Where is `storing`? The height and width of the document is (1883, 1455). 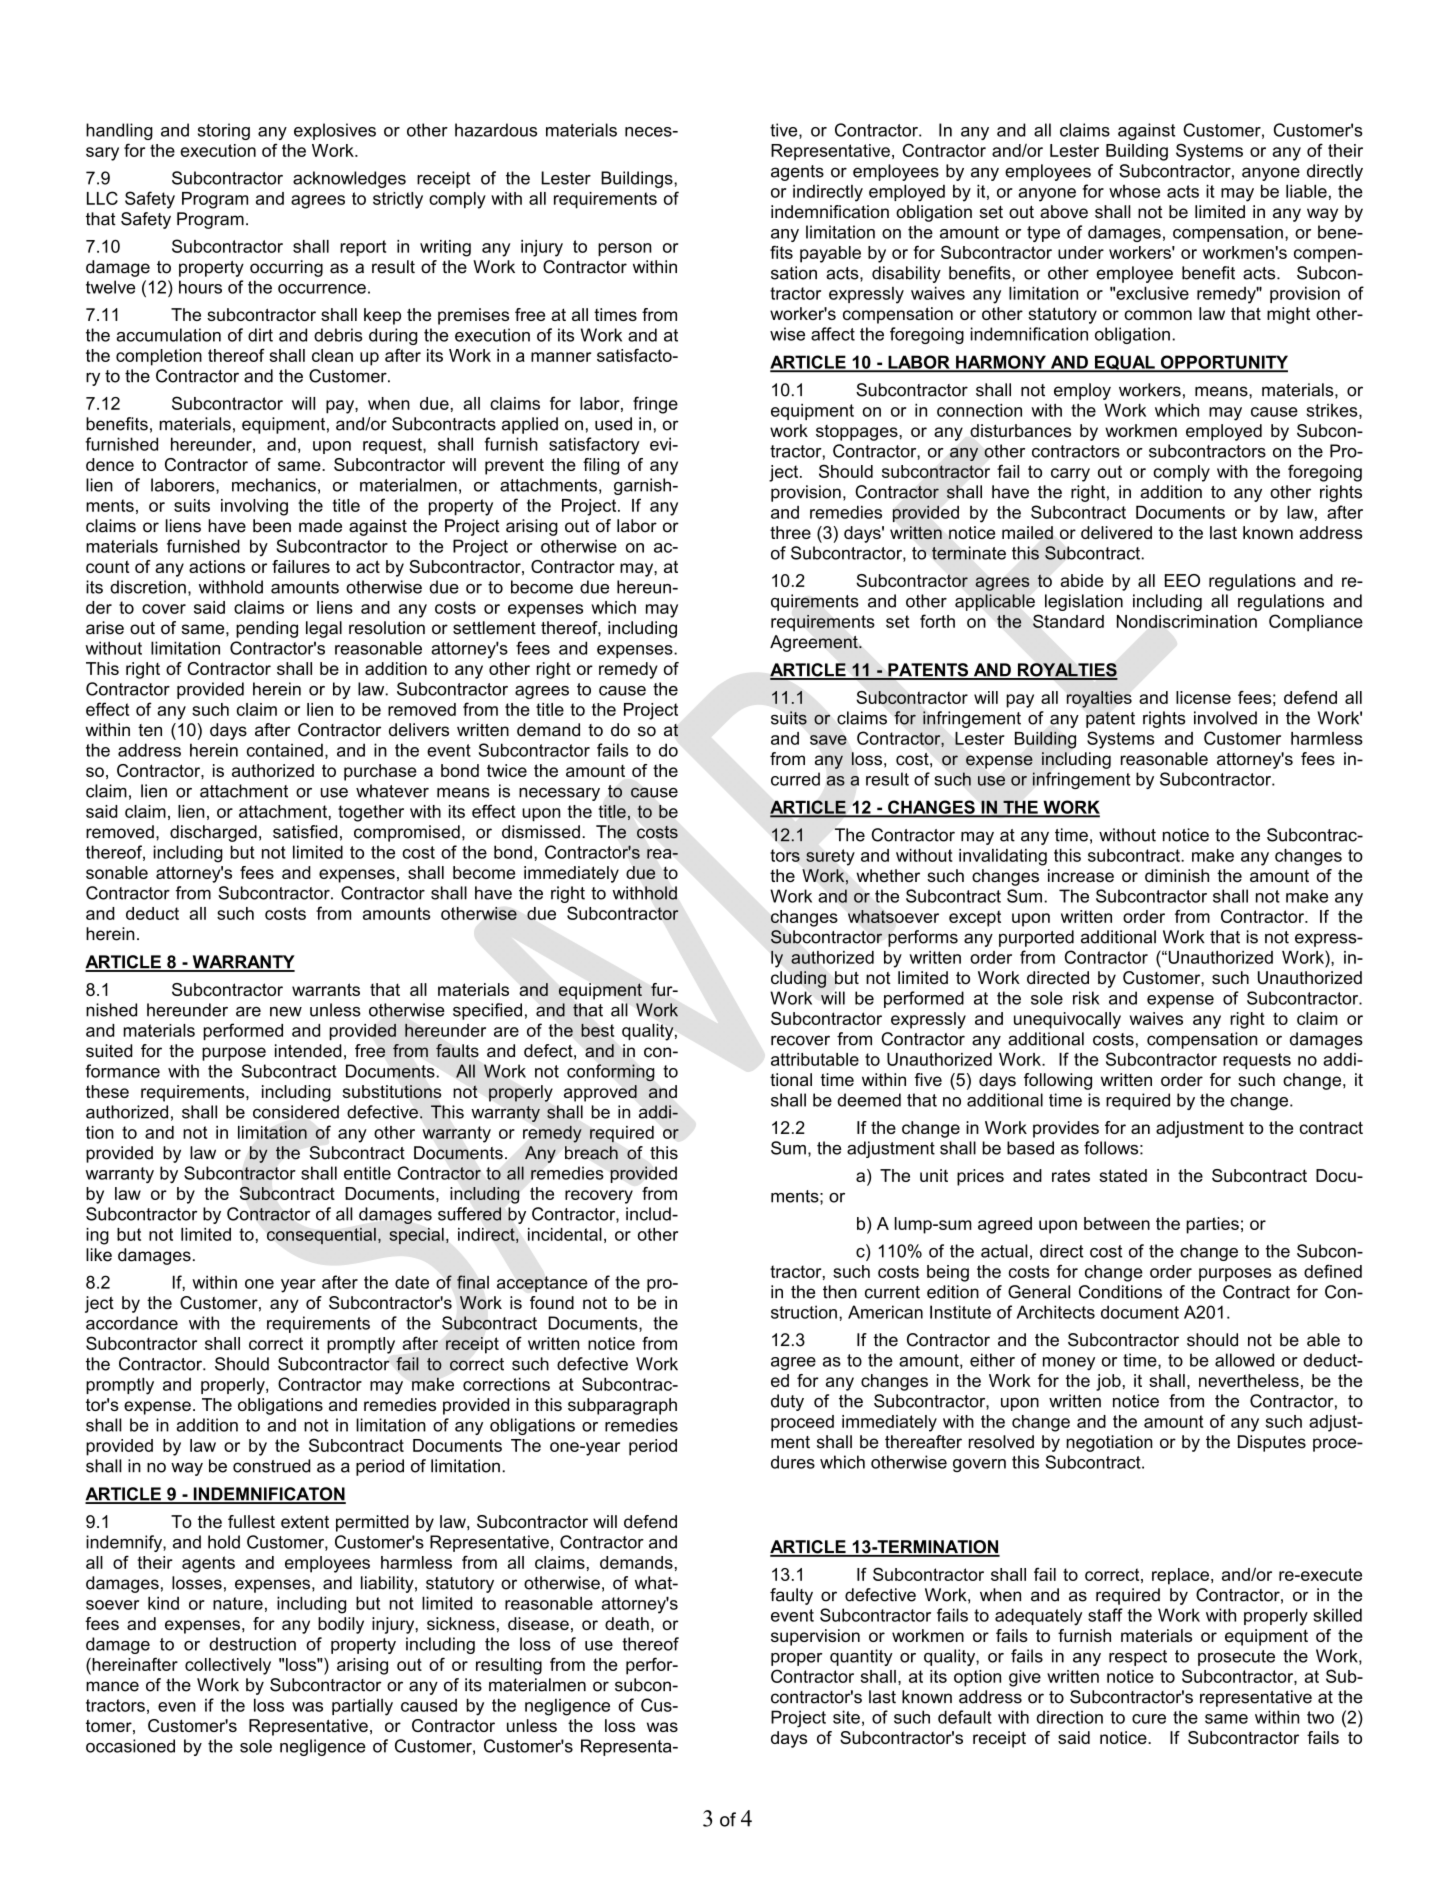
storing is located at coordinates (224, 131).
